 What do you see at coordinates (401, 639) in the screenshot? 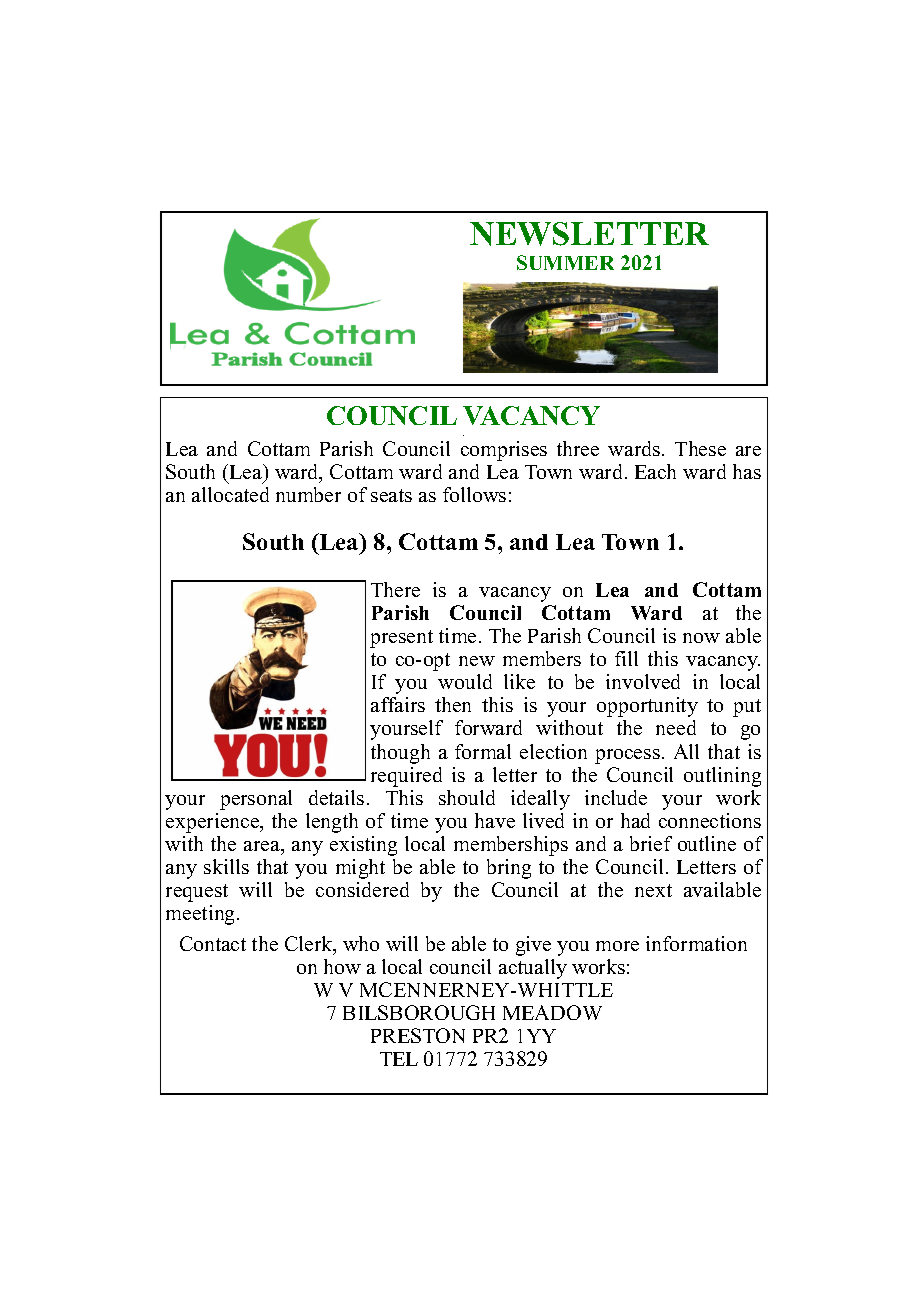
I see `present` at bounding box center [401, 639].
